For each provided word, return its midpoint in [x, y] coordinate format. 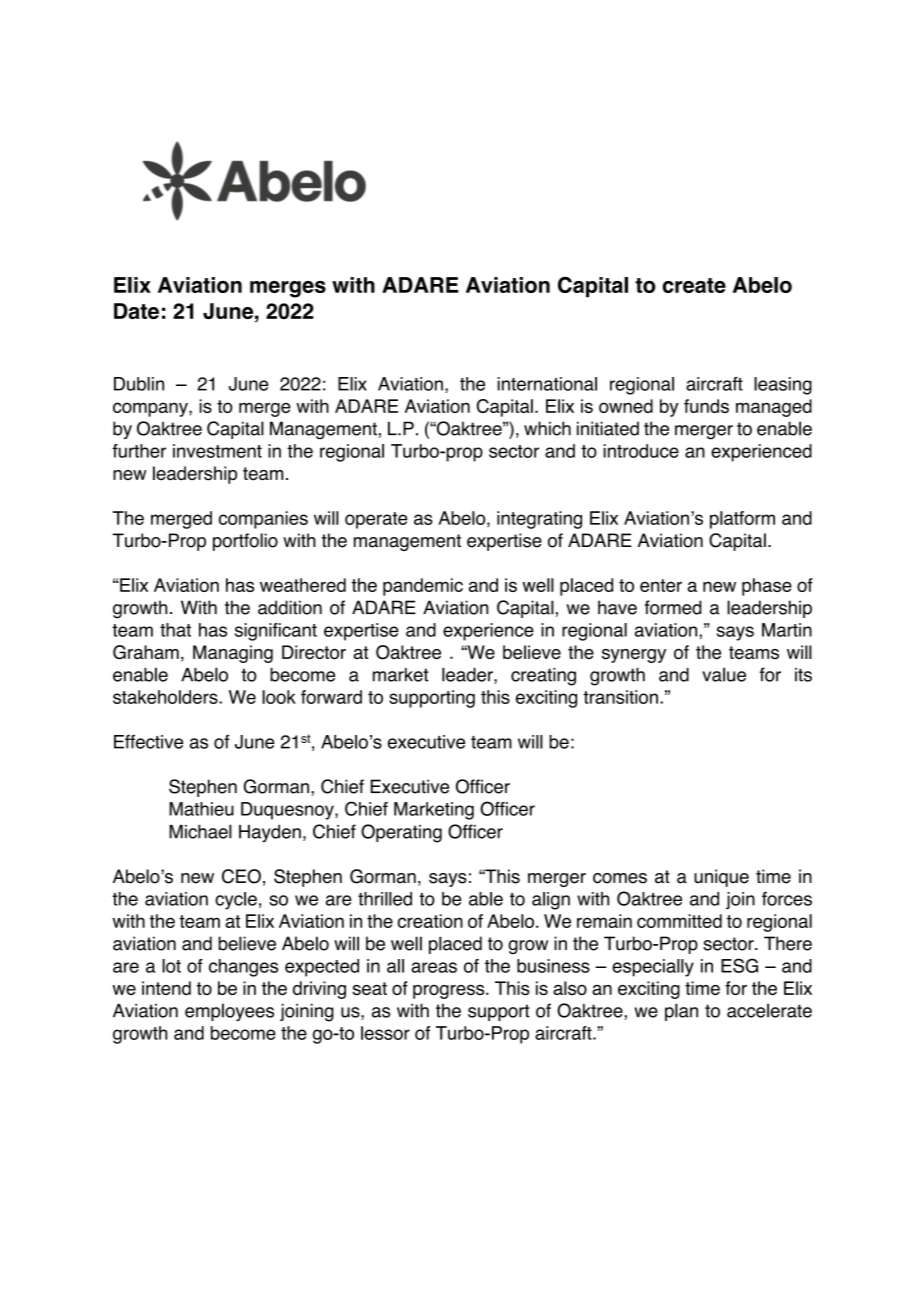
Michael [200, 831]
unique [721, 878]
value [724, 674]
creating [543, 677]
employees [229, 1012]
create [694, 285]
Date [136, 311]
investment [217, 451]
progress [450, 992]
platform [742, 520]
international [547, 384]
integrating [539, 520]
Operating [401, 833]
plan [681, 1012]
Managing [233, 654]
